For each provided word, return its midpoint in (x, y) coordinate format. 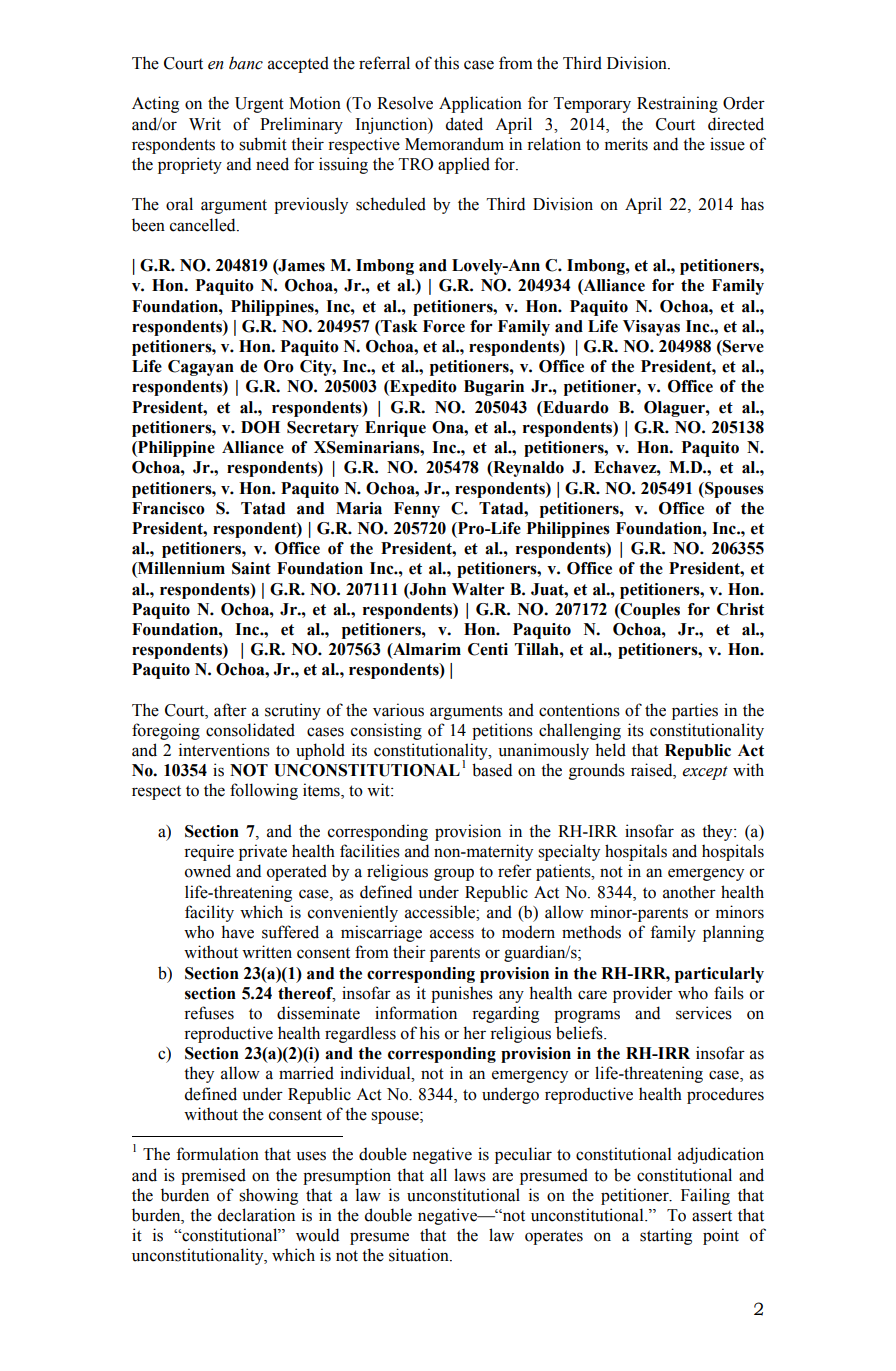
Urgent (259, 105)
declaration (256, 1215)
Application (480, 104)
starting (666, 1236)
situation (420, 1255)
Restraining (677, 104)
